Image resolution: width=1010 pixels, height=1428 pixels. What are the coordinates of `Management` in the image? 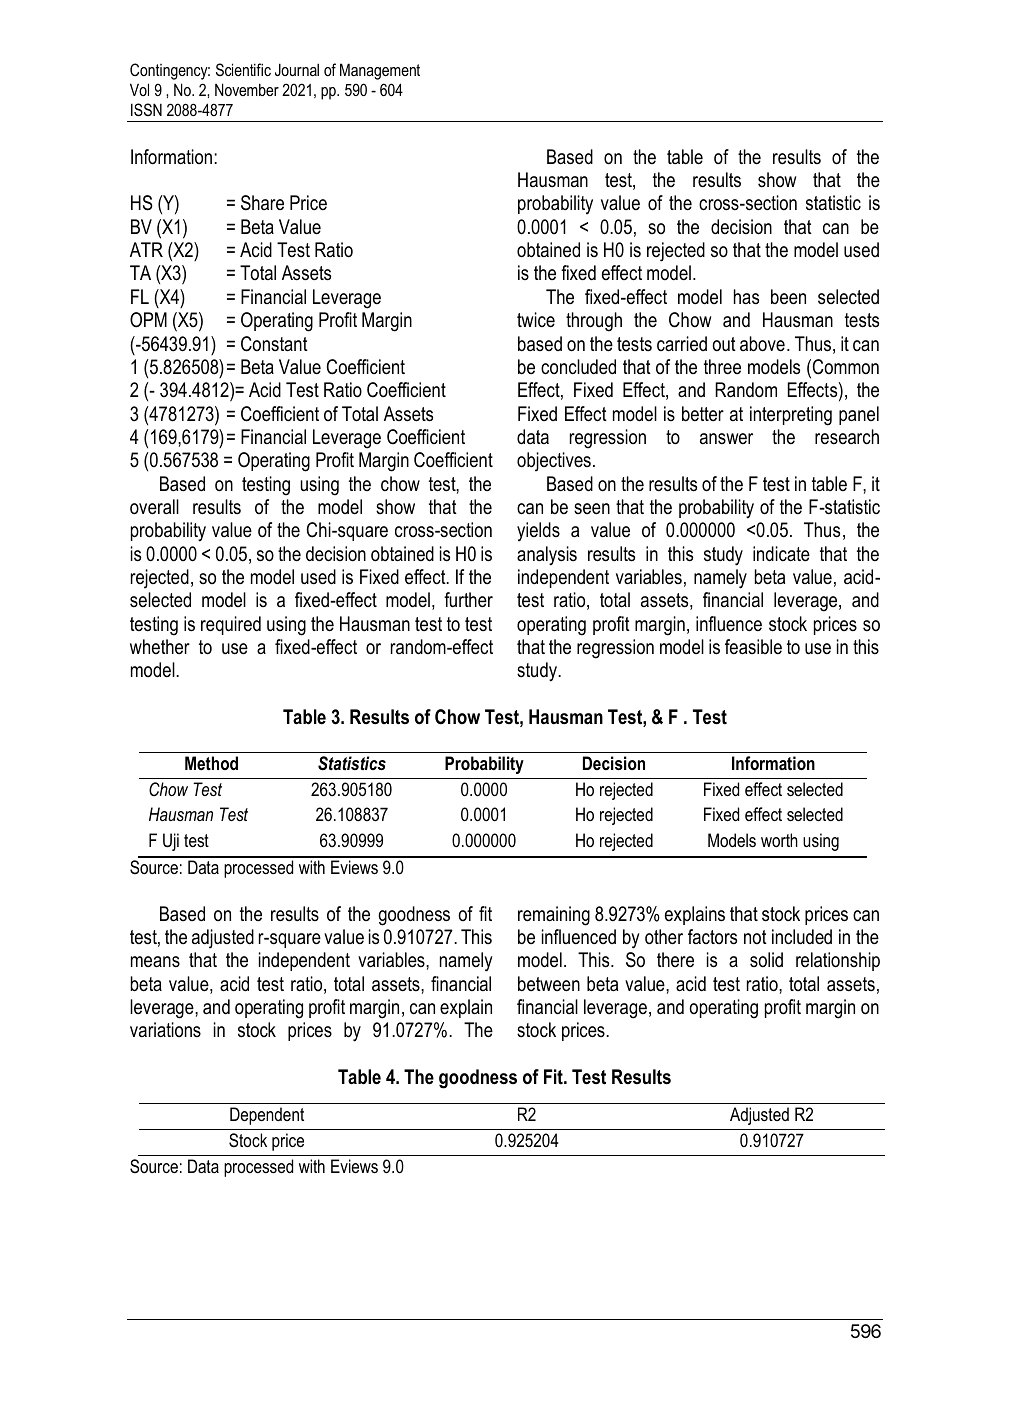 It's located at (380, 71).
